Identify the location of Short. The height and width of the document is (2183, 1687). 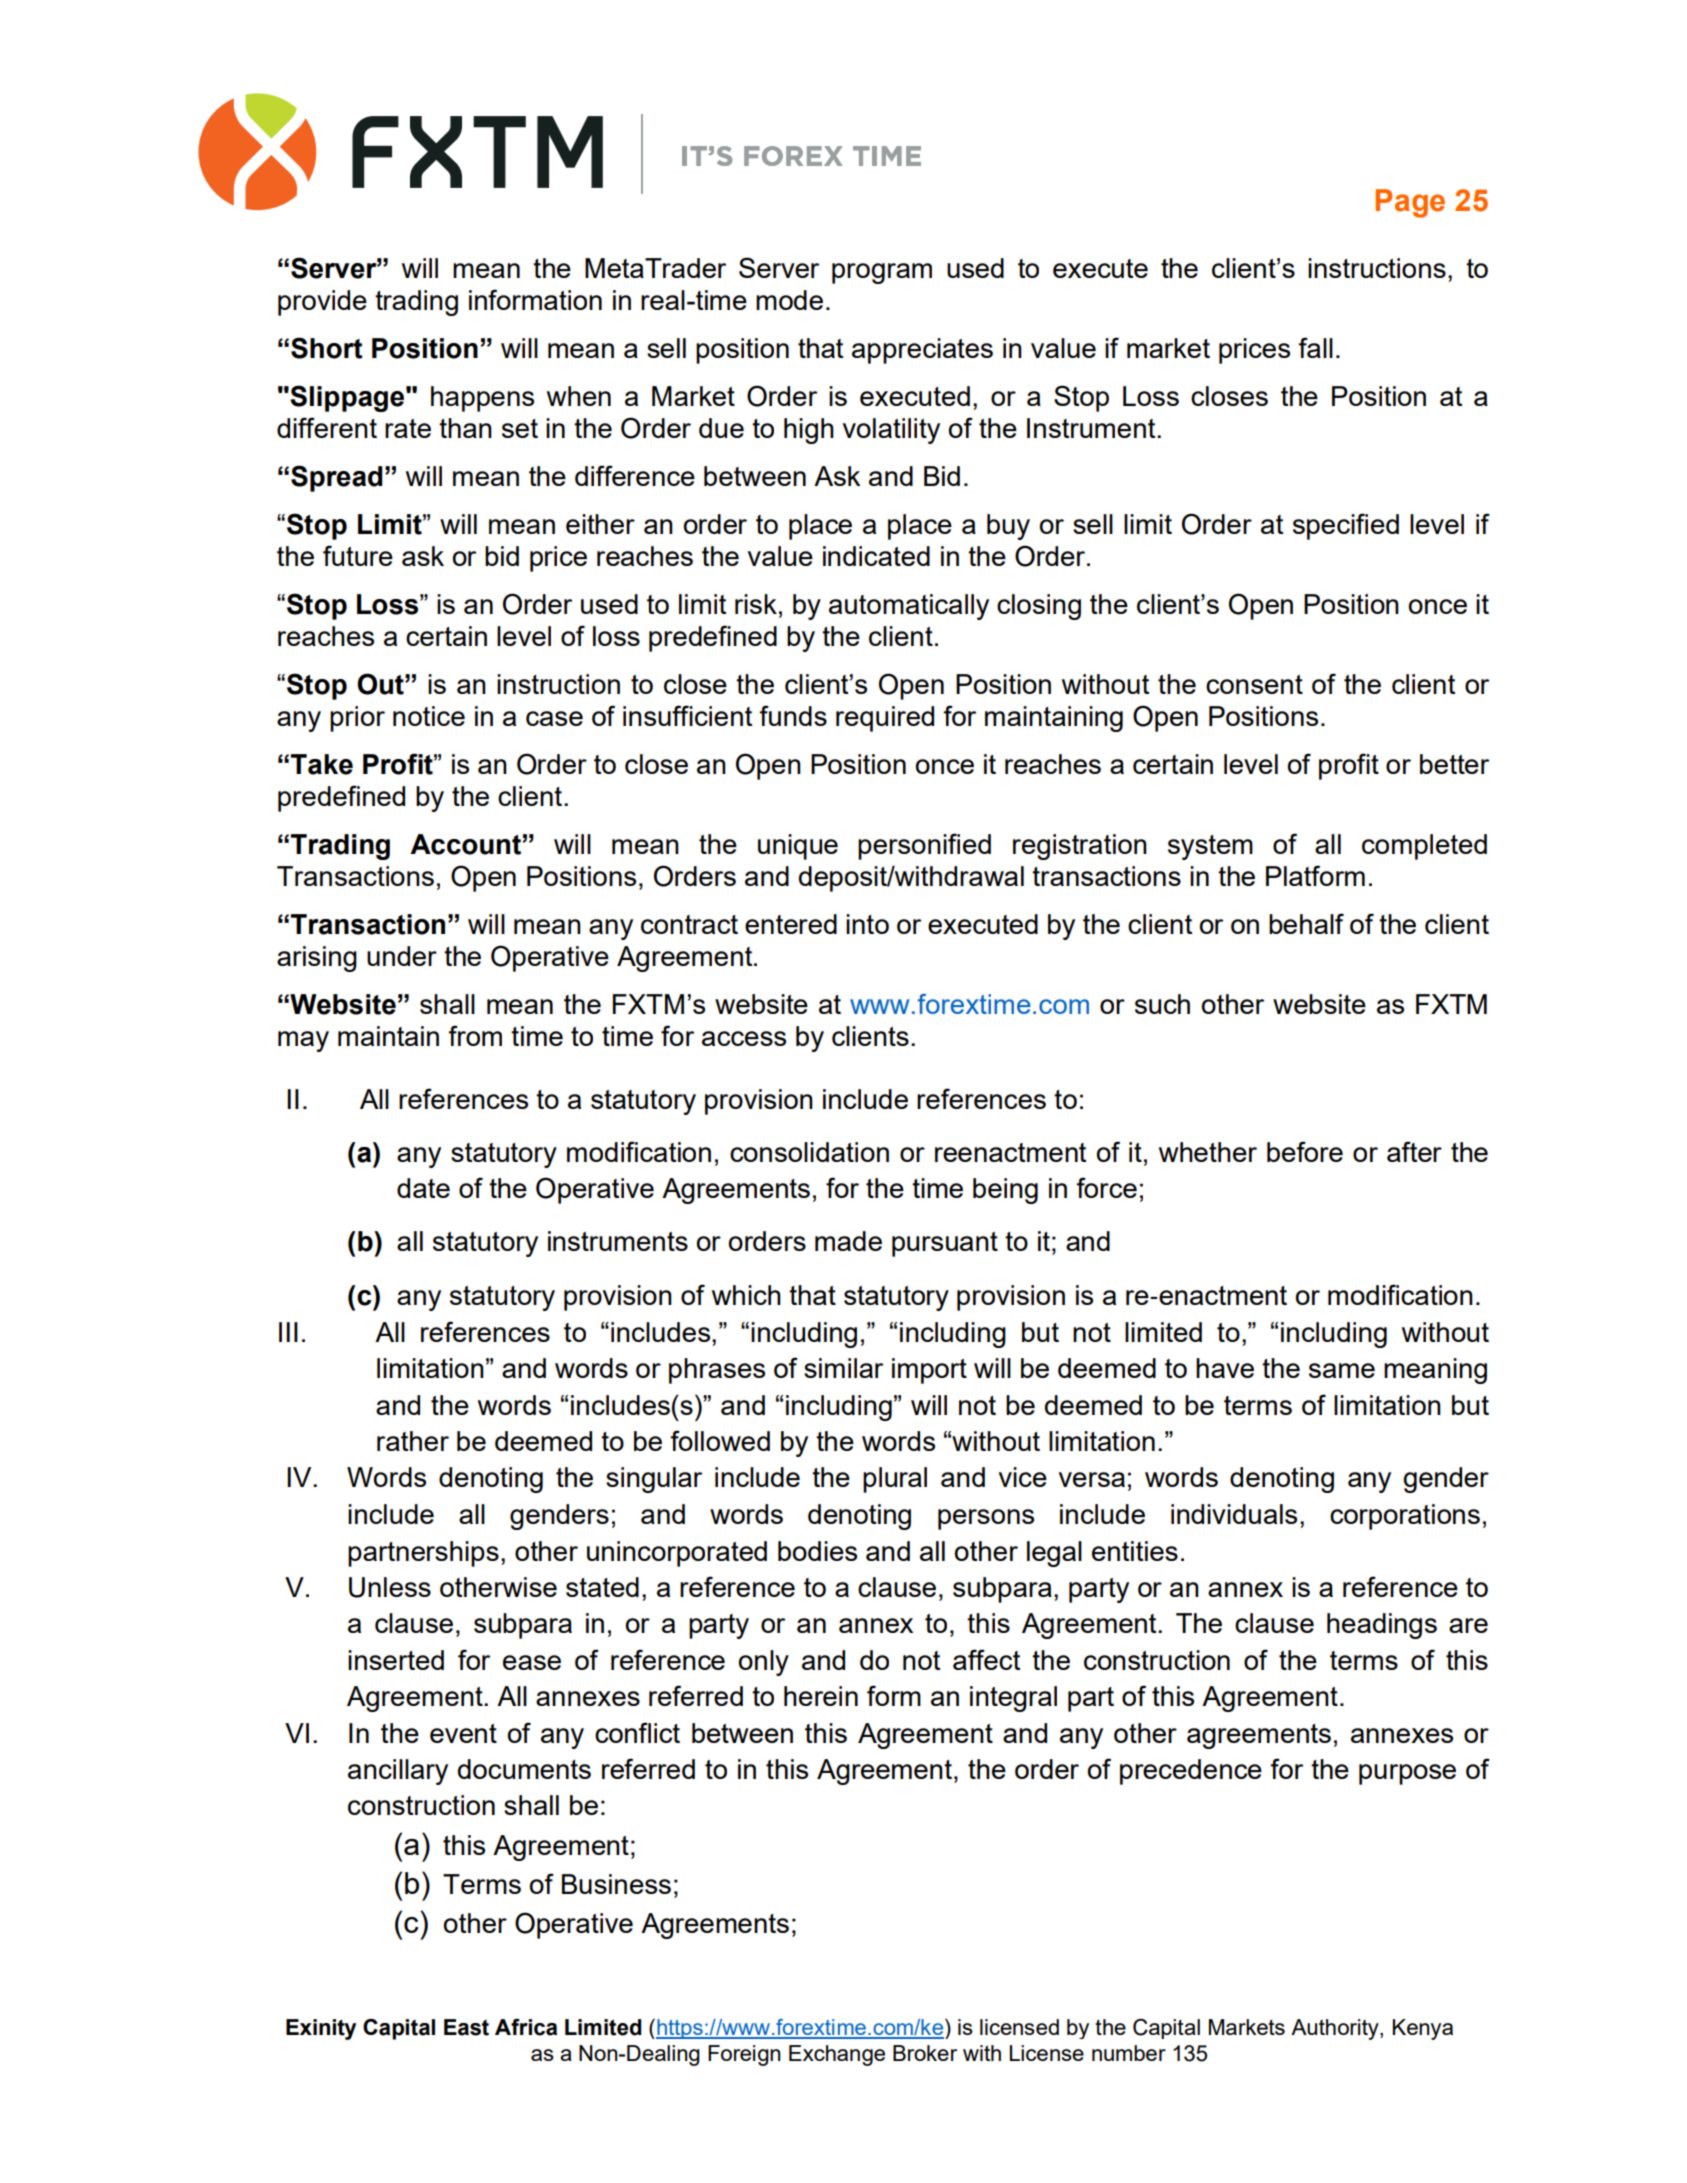
(327, 348).
